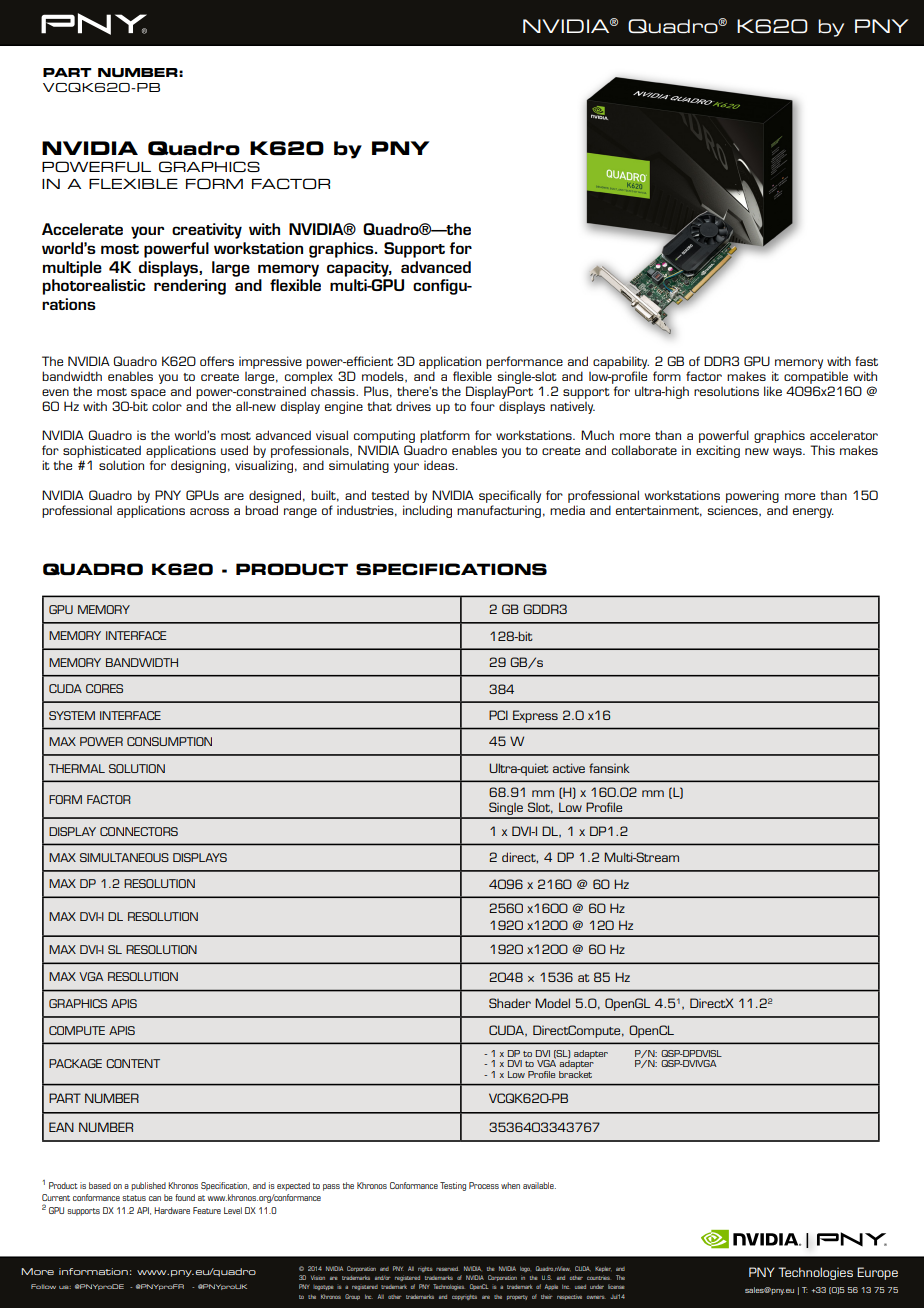 The height and width of the image is (1308, 924). What do you see at coordinates (569, 768) in the image?
I see `active` at bounding box center [569, 768].
